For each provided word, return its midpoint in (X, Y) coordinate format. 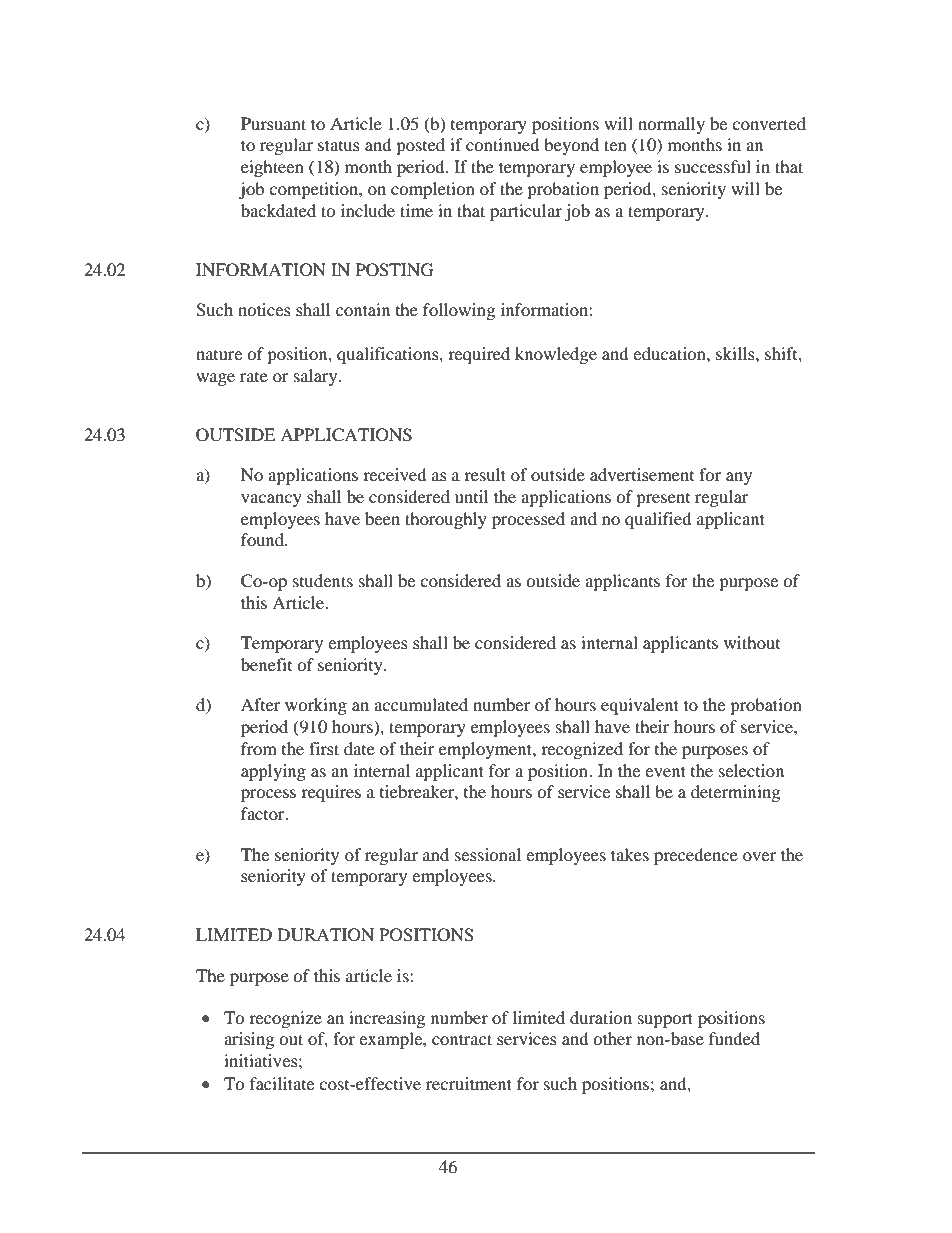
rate (254, 377)
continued (503, 144)
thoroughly (446, 520)
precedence (696, 856)
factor (264, 813)
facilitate (282, 1083)
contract (462, 1039)
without (752, 642)
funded (734, 1038)
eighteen (272, 168)
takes (630, 854)
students (323, 580)
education (670, 353)
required (479, 355)
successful (713, 166)
